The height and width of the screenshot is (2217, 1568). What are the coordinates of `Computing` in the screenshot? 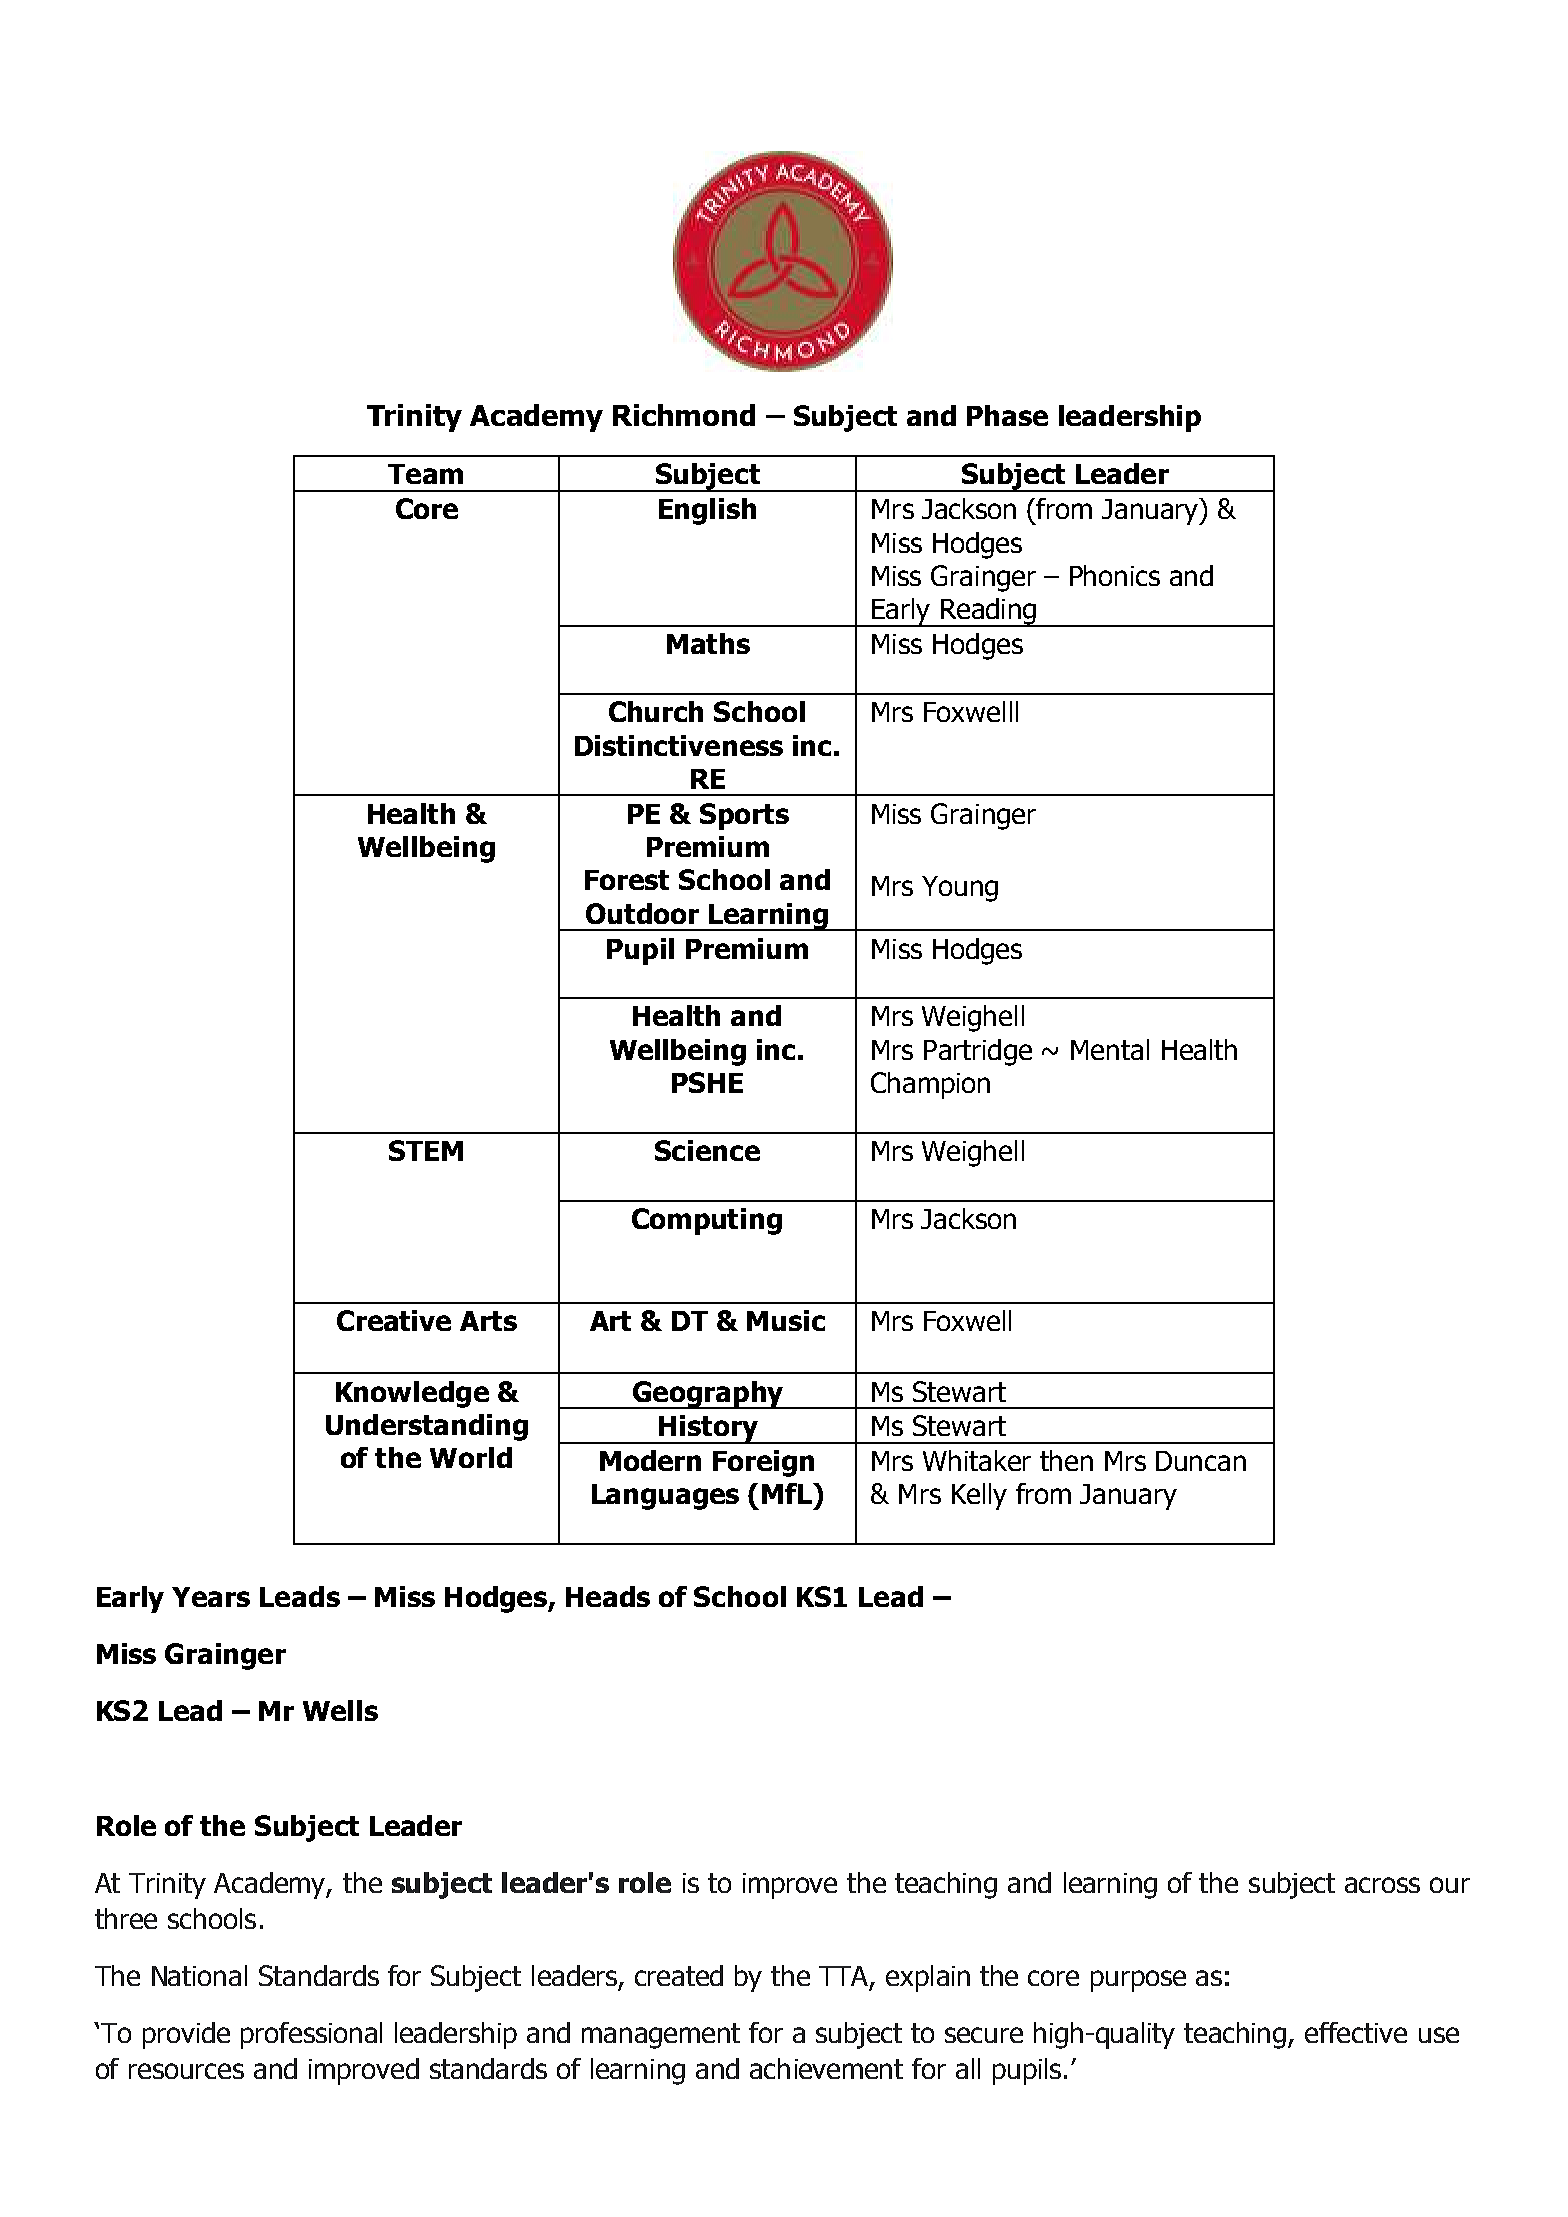 It's located at (707, 1221).
